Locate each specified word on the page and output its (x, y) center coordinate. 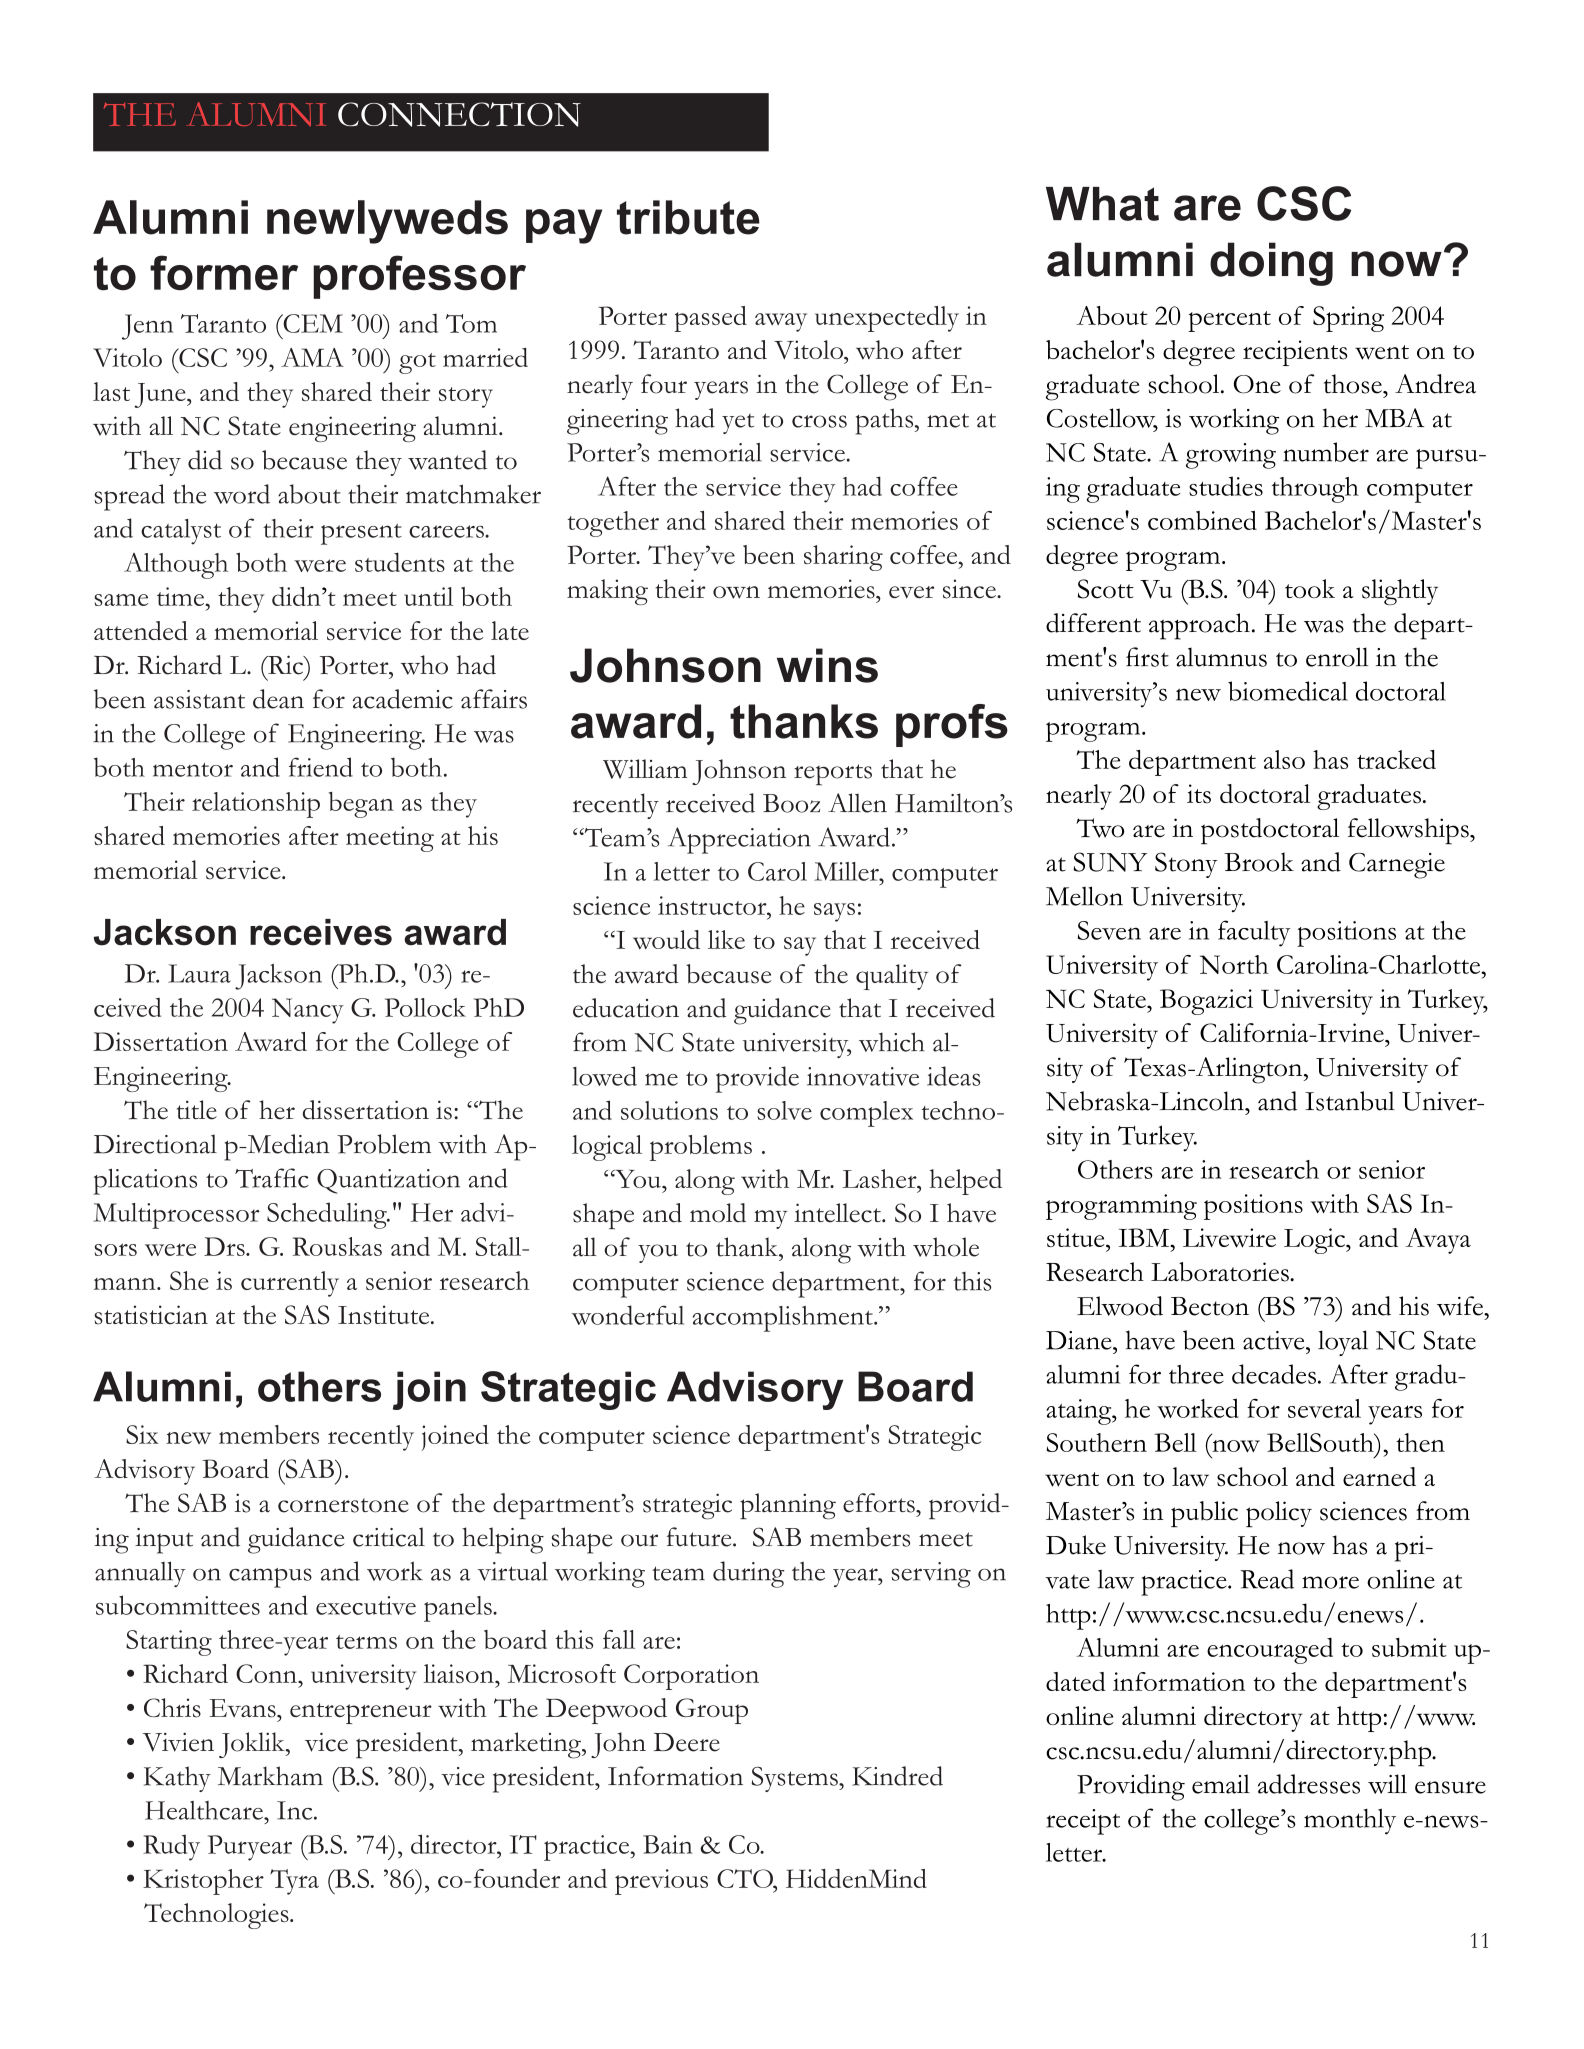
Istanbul (1350, 1101)
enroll (1337, 657)
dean (278, 699)
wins (827, 665)
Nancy (308, 1011)
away (781, 322)
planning (788, 1506)
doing (1271, 264)
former (224, 273)
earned (1379, 1476)
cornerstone (343, 1505)
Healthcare (205, 1810)
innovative (863, 1076)
